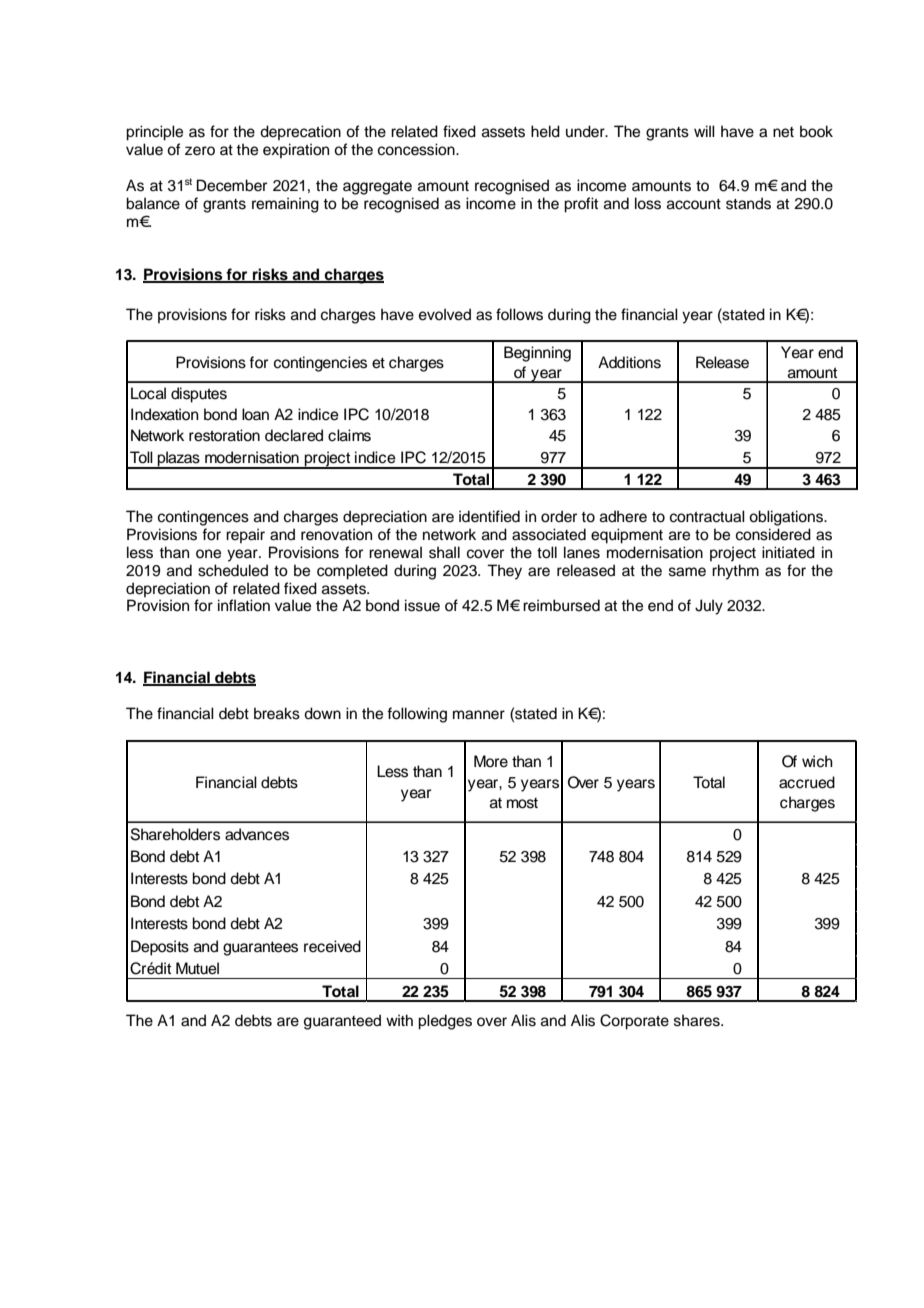  What do you see at coordinates (698, 1020) in the screenshot?
I see `shares` at bounding box center [698, 1020].
